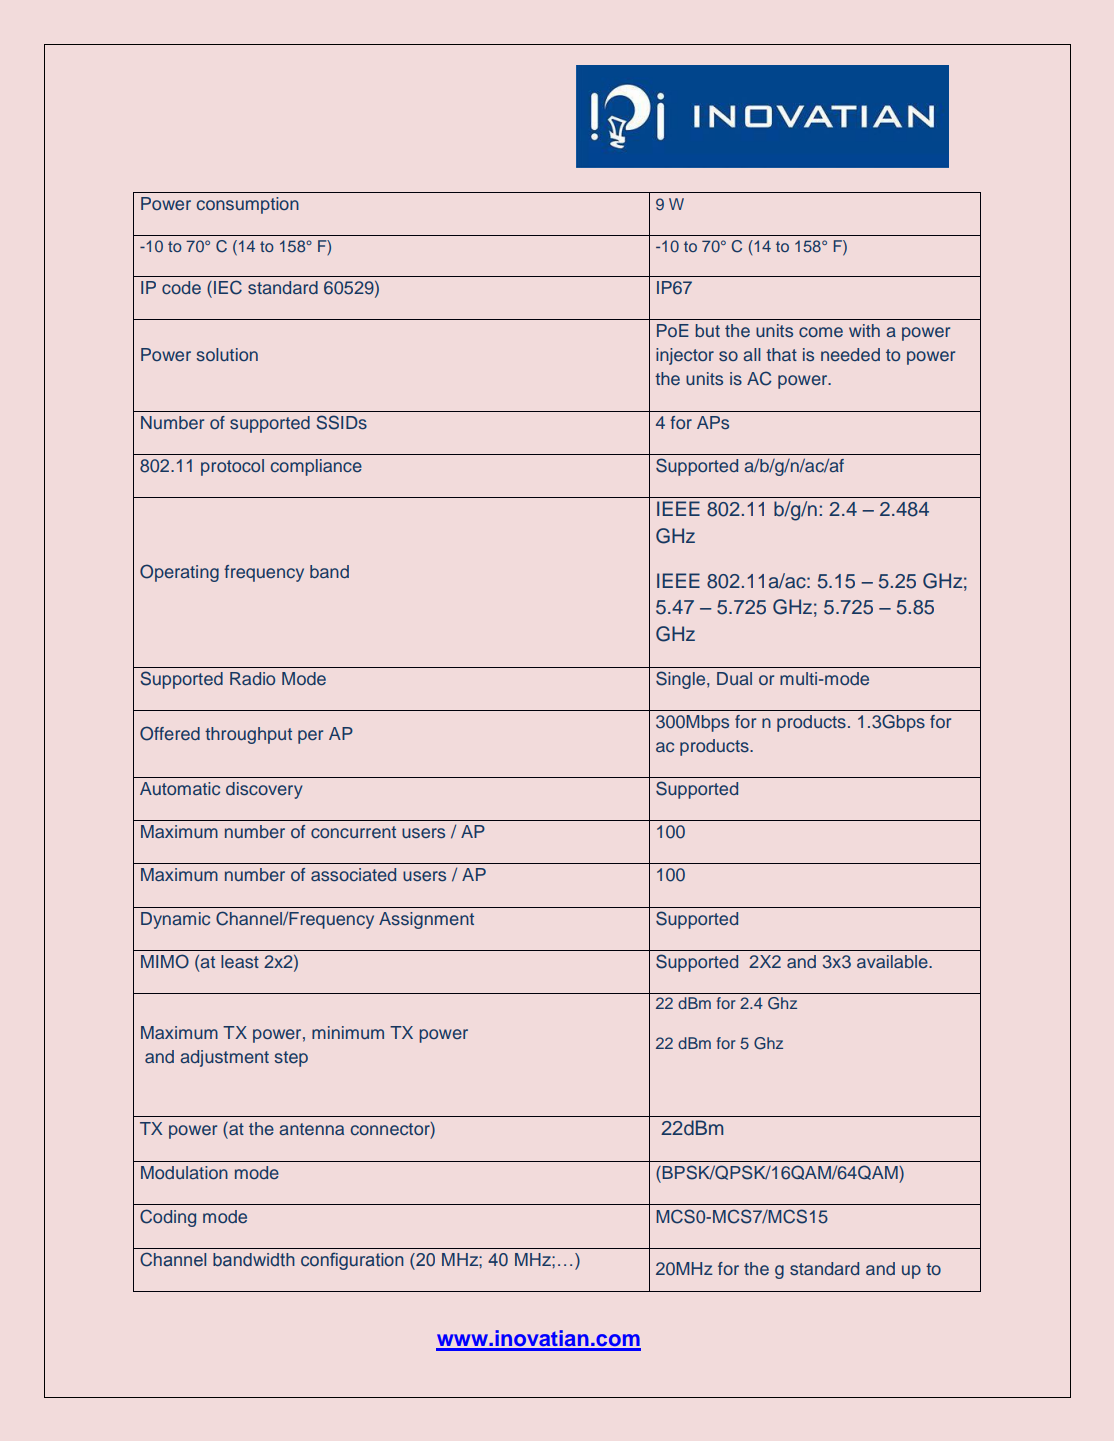 The height and width of the page is (1441, 1114). Describe the element at coordinates (682, 680) in the page. I see `Single` at that location.
